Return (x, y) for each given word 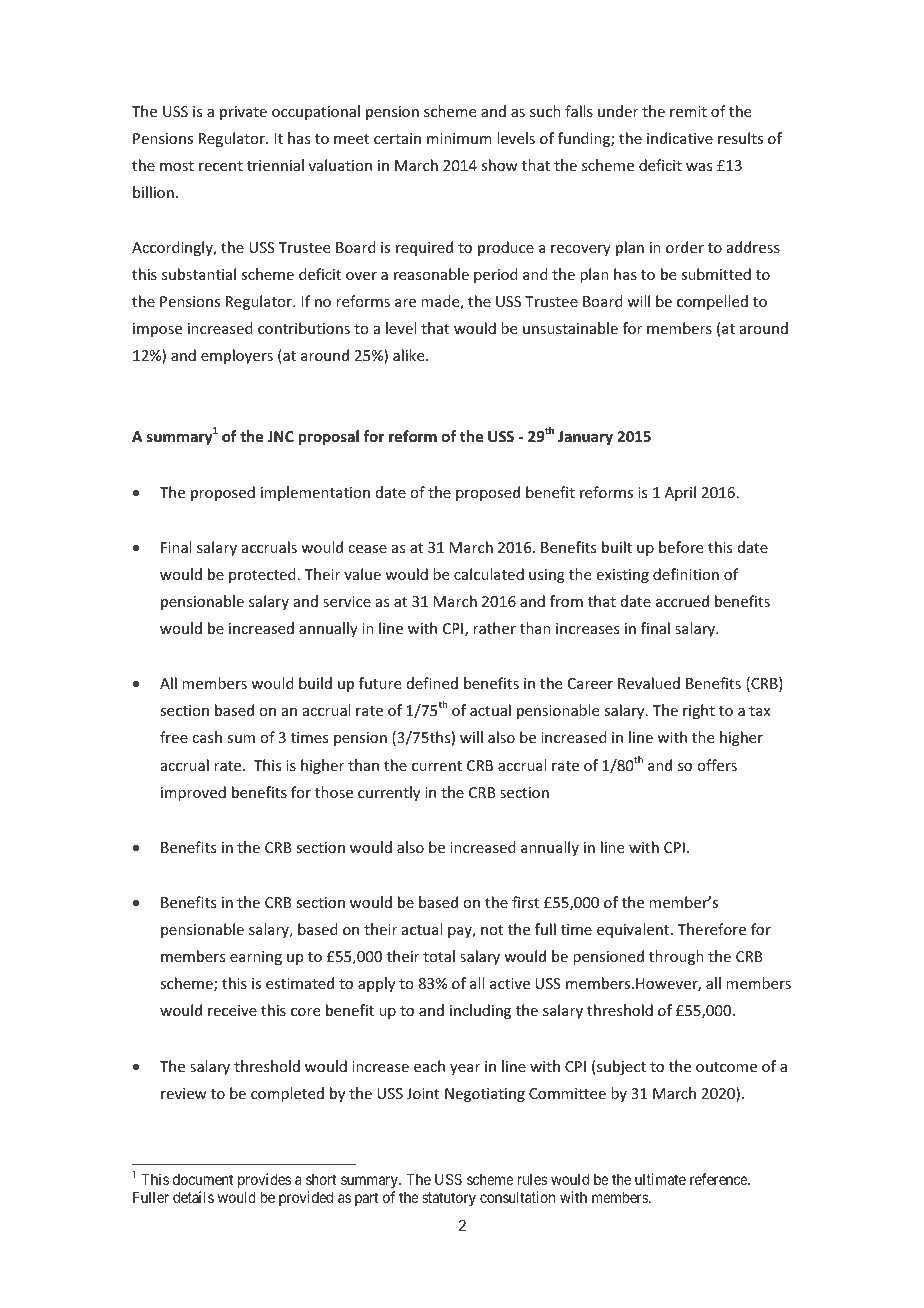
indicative (680, 138)
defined (432, 683)
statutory (449, 1199)
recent (221, 166)
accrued (682, 601)
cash (207, 737)
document (203, 1179)
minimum (459, 138)
